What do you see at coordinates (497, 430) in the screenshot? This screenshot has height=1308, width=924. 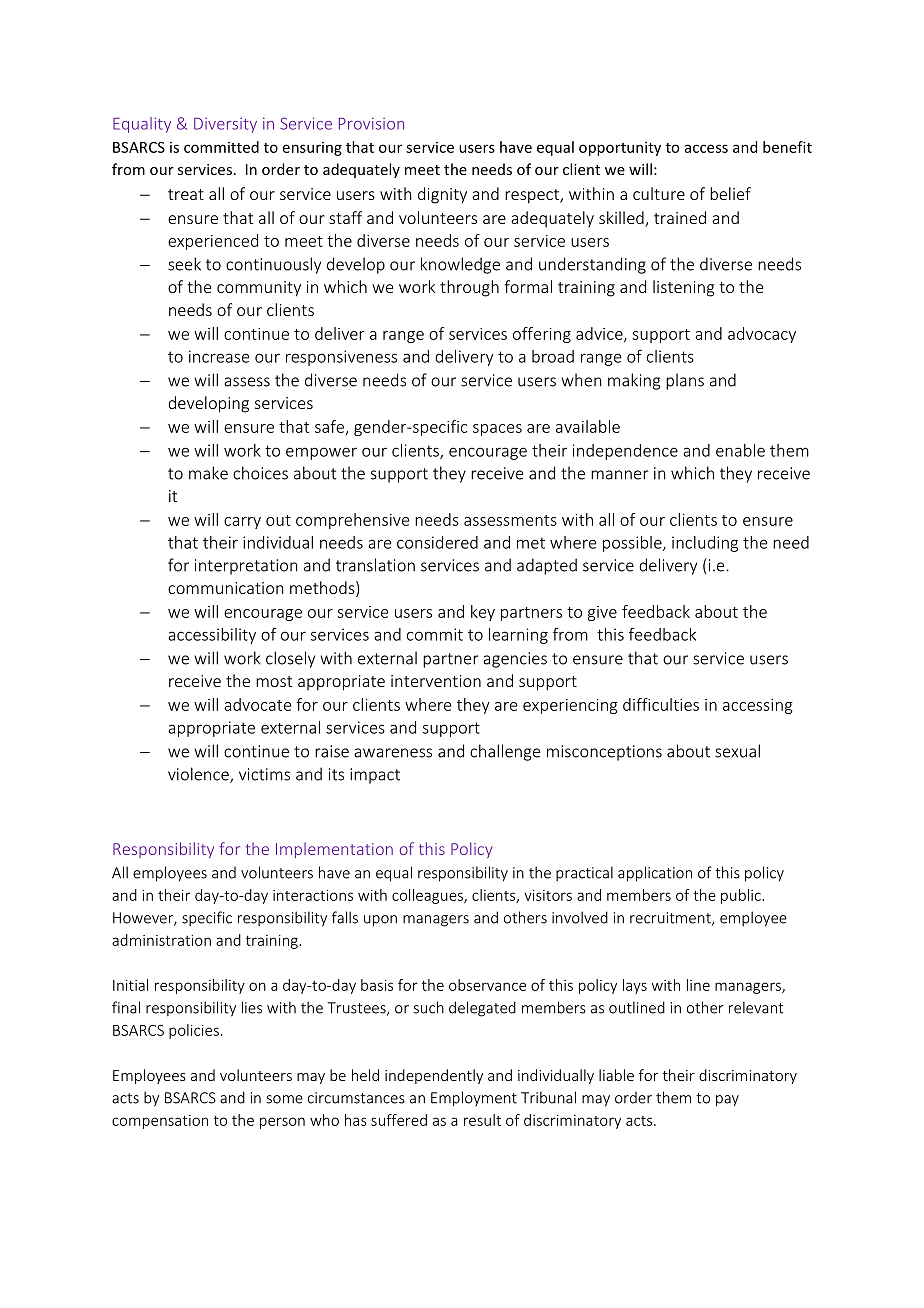 I see `spaces` at bounding box center [497, 430].
